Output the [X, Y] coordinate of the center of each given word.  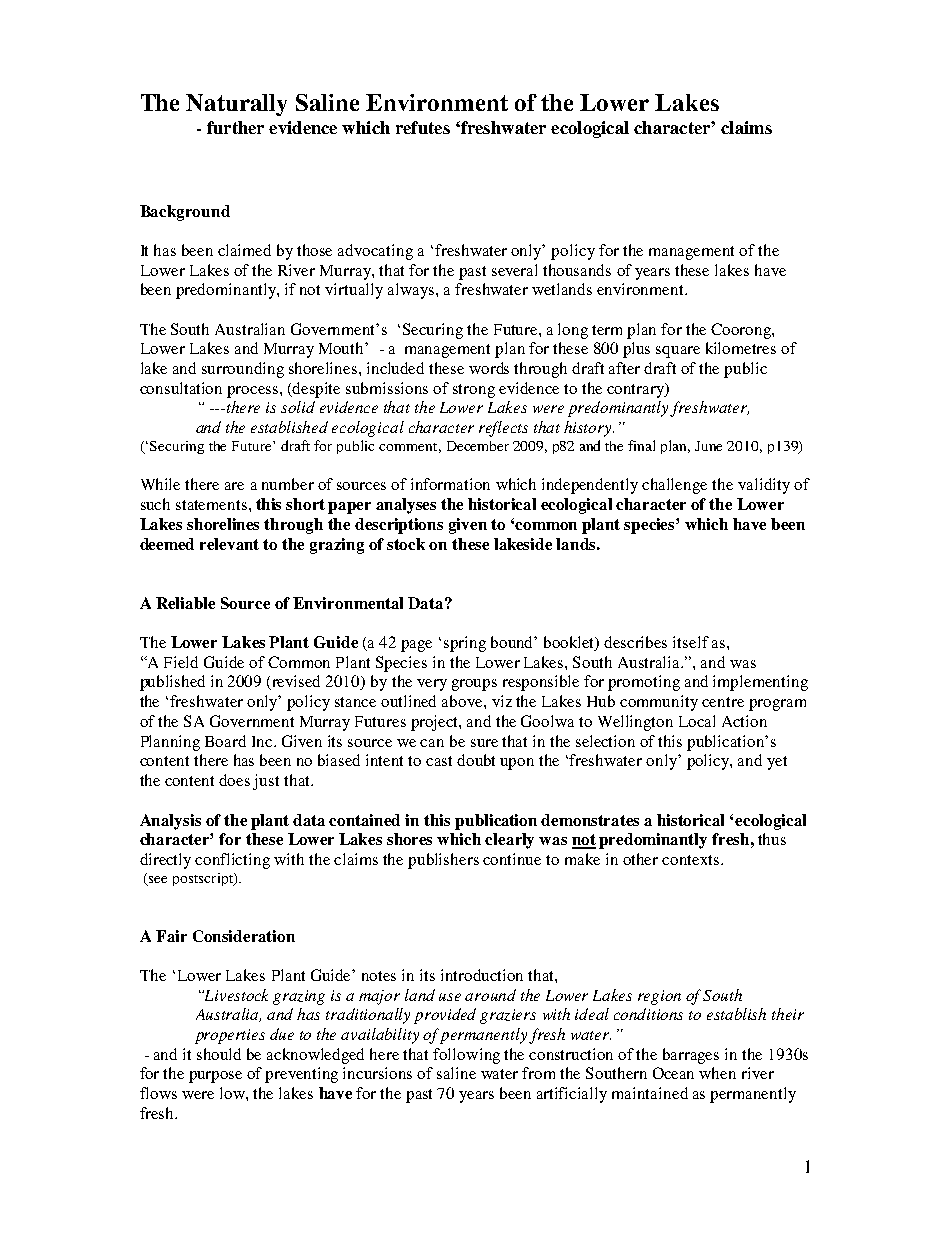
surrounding [243, 370]
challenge [674, 486]
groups [474, 685]
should [219, 1054]
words [489, 368]
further [235, 127]
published [172, 683]
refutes [423, 127]
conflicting [232, 861]
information [450, 484]
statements [213, 505]
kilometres [741, 348]
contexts [690, 860]
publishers [443, 861]
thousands [577, 270]
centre [723, 702]
